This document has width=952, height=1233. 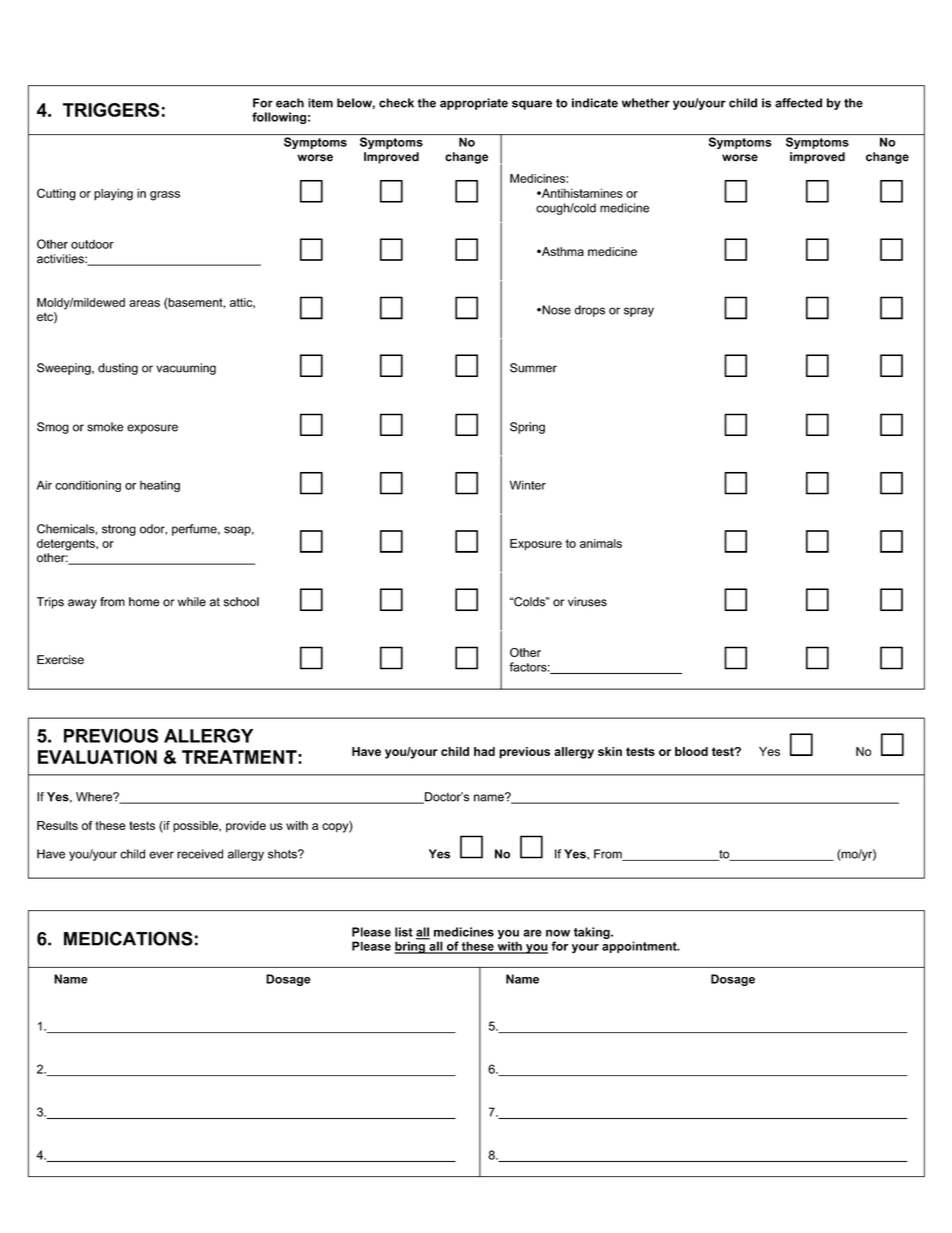 I want to click on dusting, so click(x=118, y=369).
